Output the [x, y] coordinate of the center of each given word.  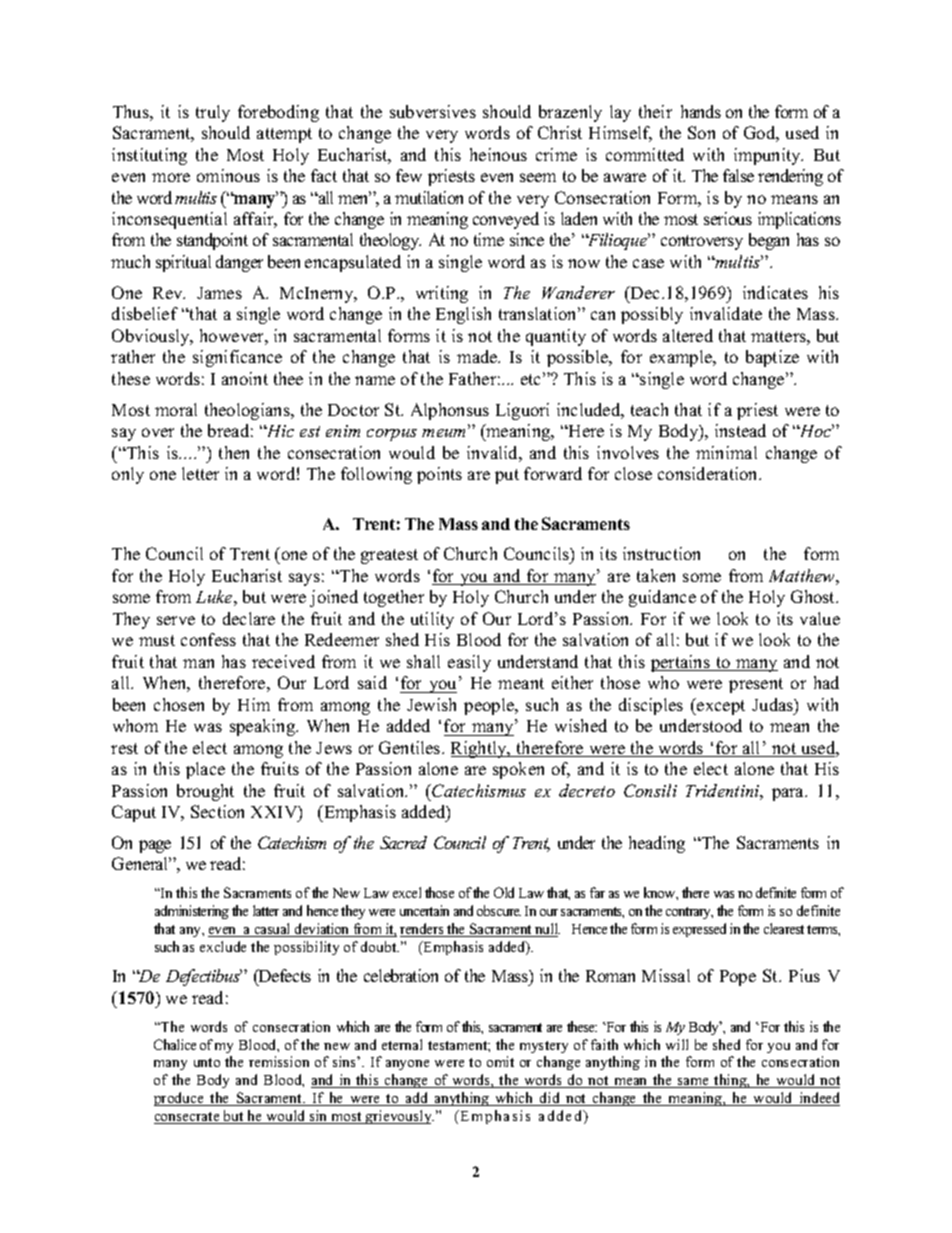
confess [208, 639]
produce [180, 1099]
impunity [768, 156]
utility [432, 620]
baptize [772, 358]
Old [504, 892]
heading [657, 844]
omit [500, 1061]
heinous [498, 154]
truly [213, 113]
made [478, 356]
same [694, 1083]
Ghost [814, 596]
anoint [245, 378]
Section [217, 811]
